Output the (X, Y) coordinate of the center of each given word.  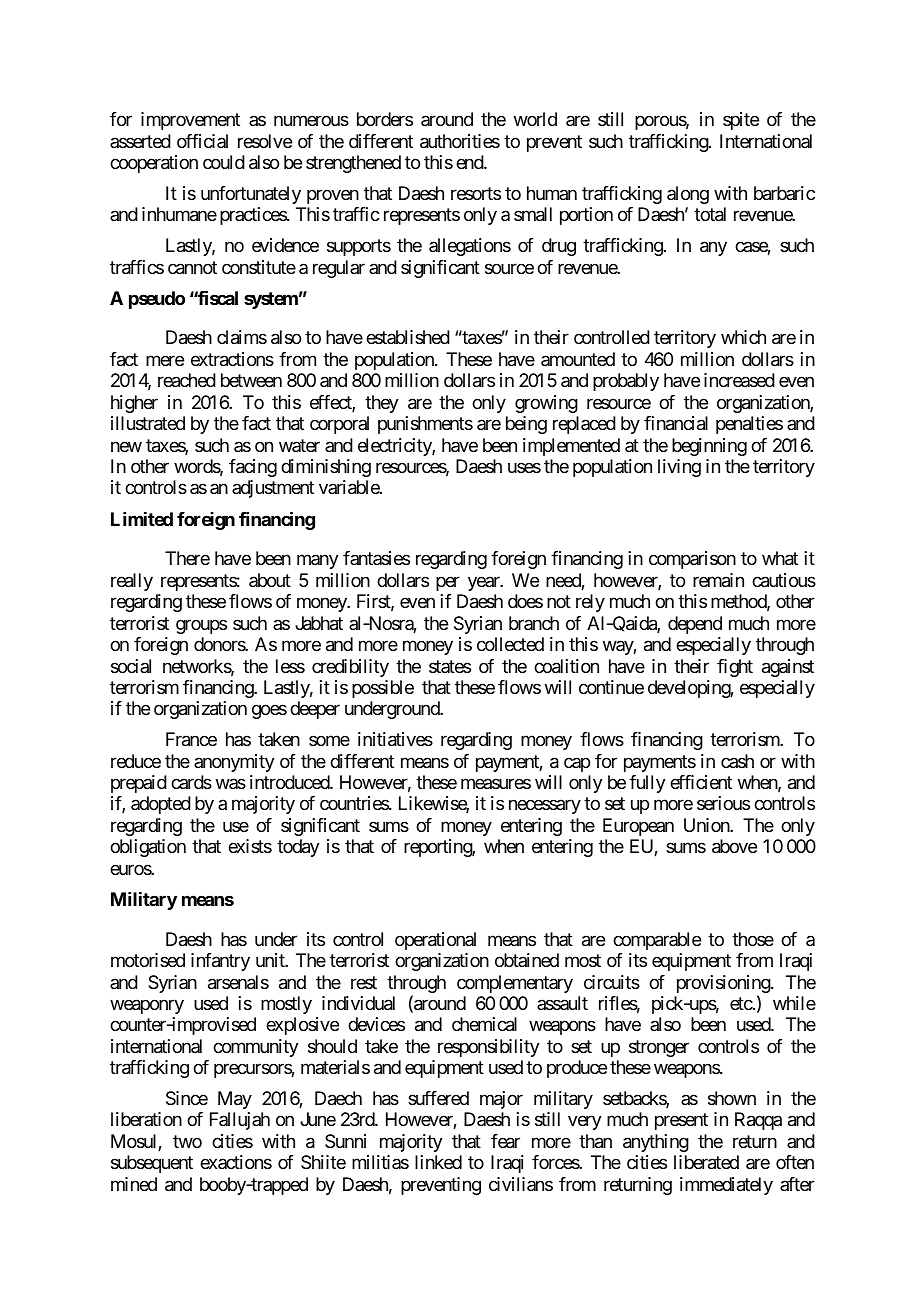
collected (510, 644)
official (202, 141)
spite (741, 121)
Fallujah (240, 1121)
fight (735, 668)
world (535, 119)
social (131, 666)
